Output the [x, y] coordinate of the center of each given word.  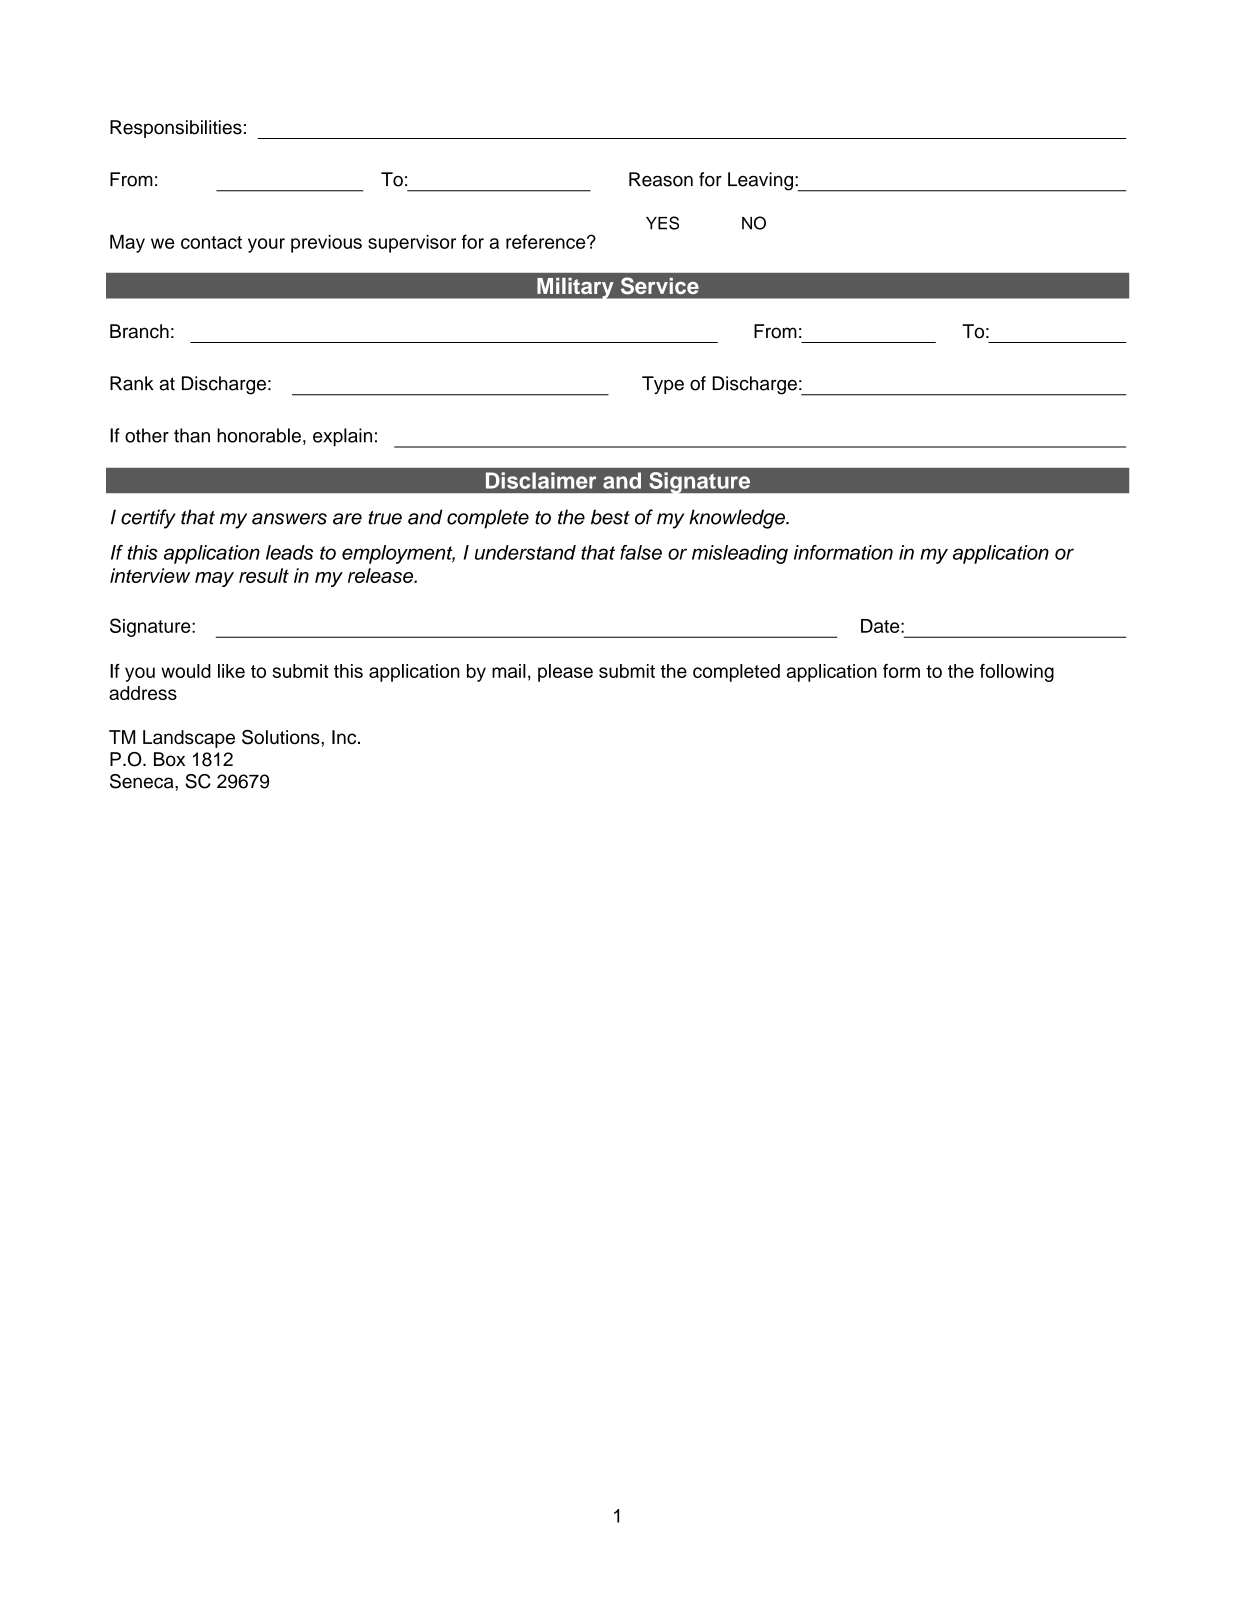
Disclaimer [541, 480]
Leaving [760, 181]
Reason [661, 179]
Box [169, 759]
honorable [259, 435]
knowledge [738, 519]
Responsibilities [176, 129]
